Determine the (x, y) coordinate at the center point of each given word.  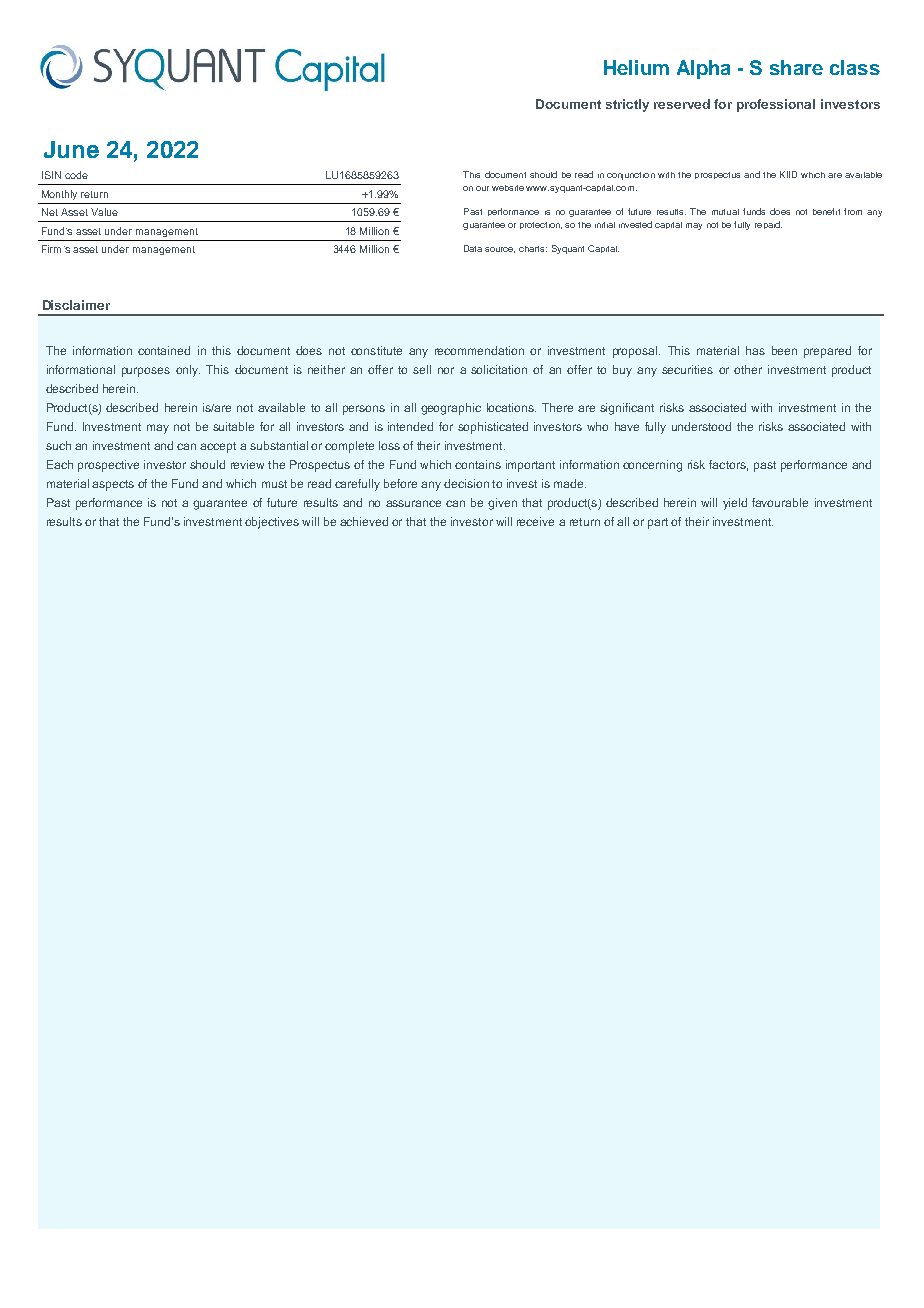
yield (735, 504)
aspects (113, 485)
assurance (413, 503)
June (71, 149)
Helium (636, 67)
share (796, 67)
